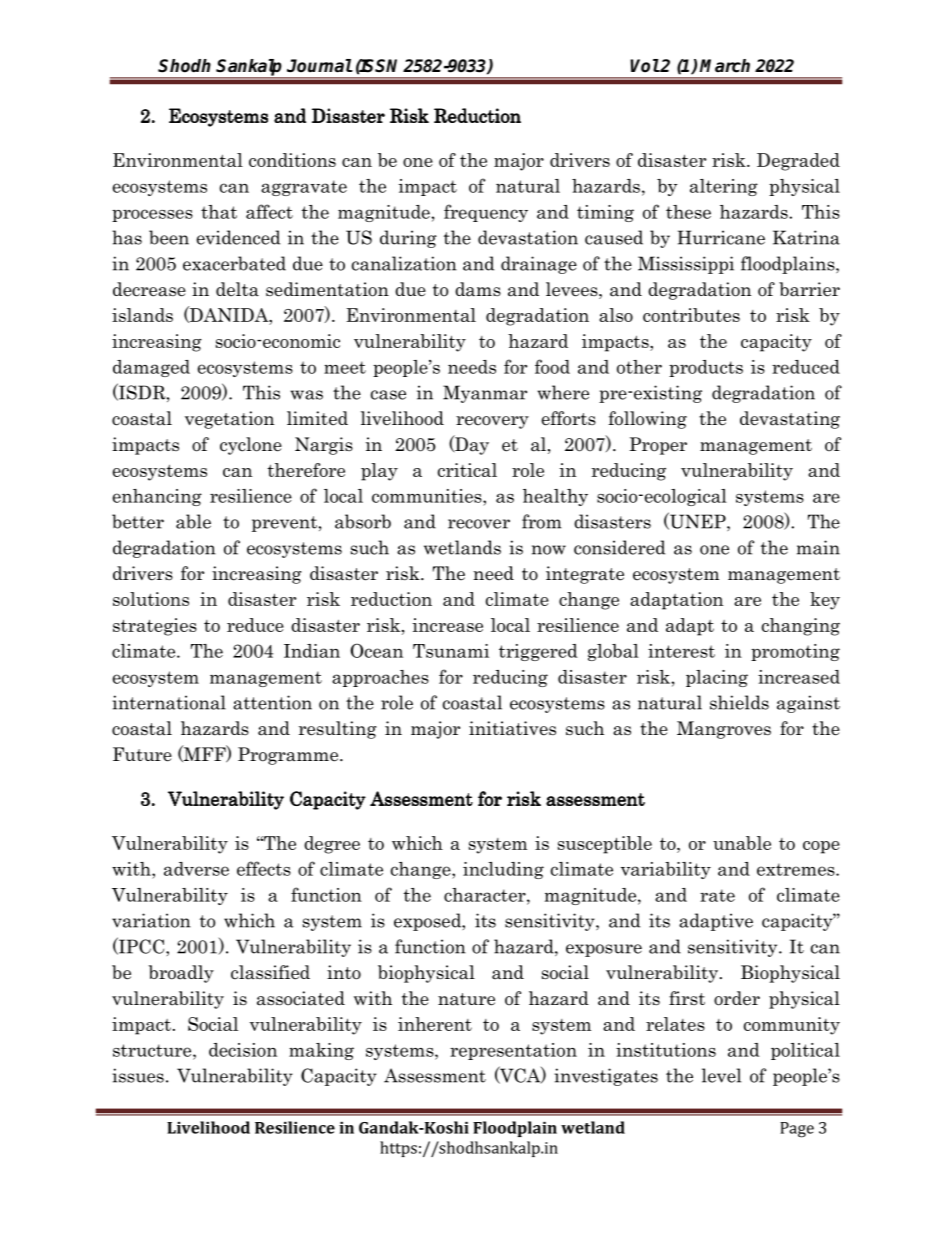 This page has height=1233, width=952. I want to click on changing, so click(801, 627).
